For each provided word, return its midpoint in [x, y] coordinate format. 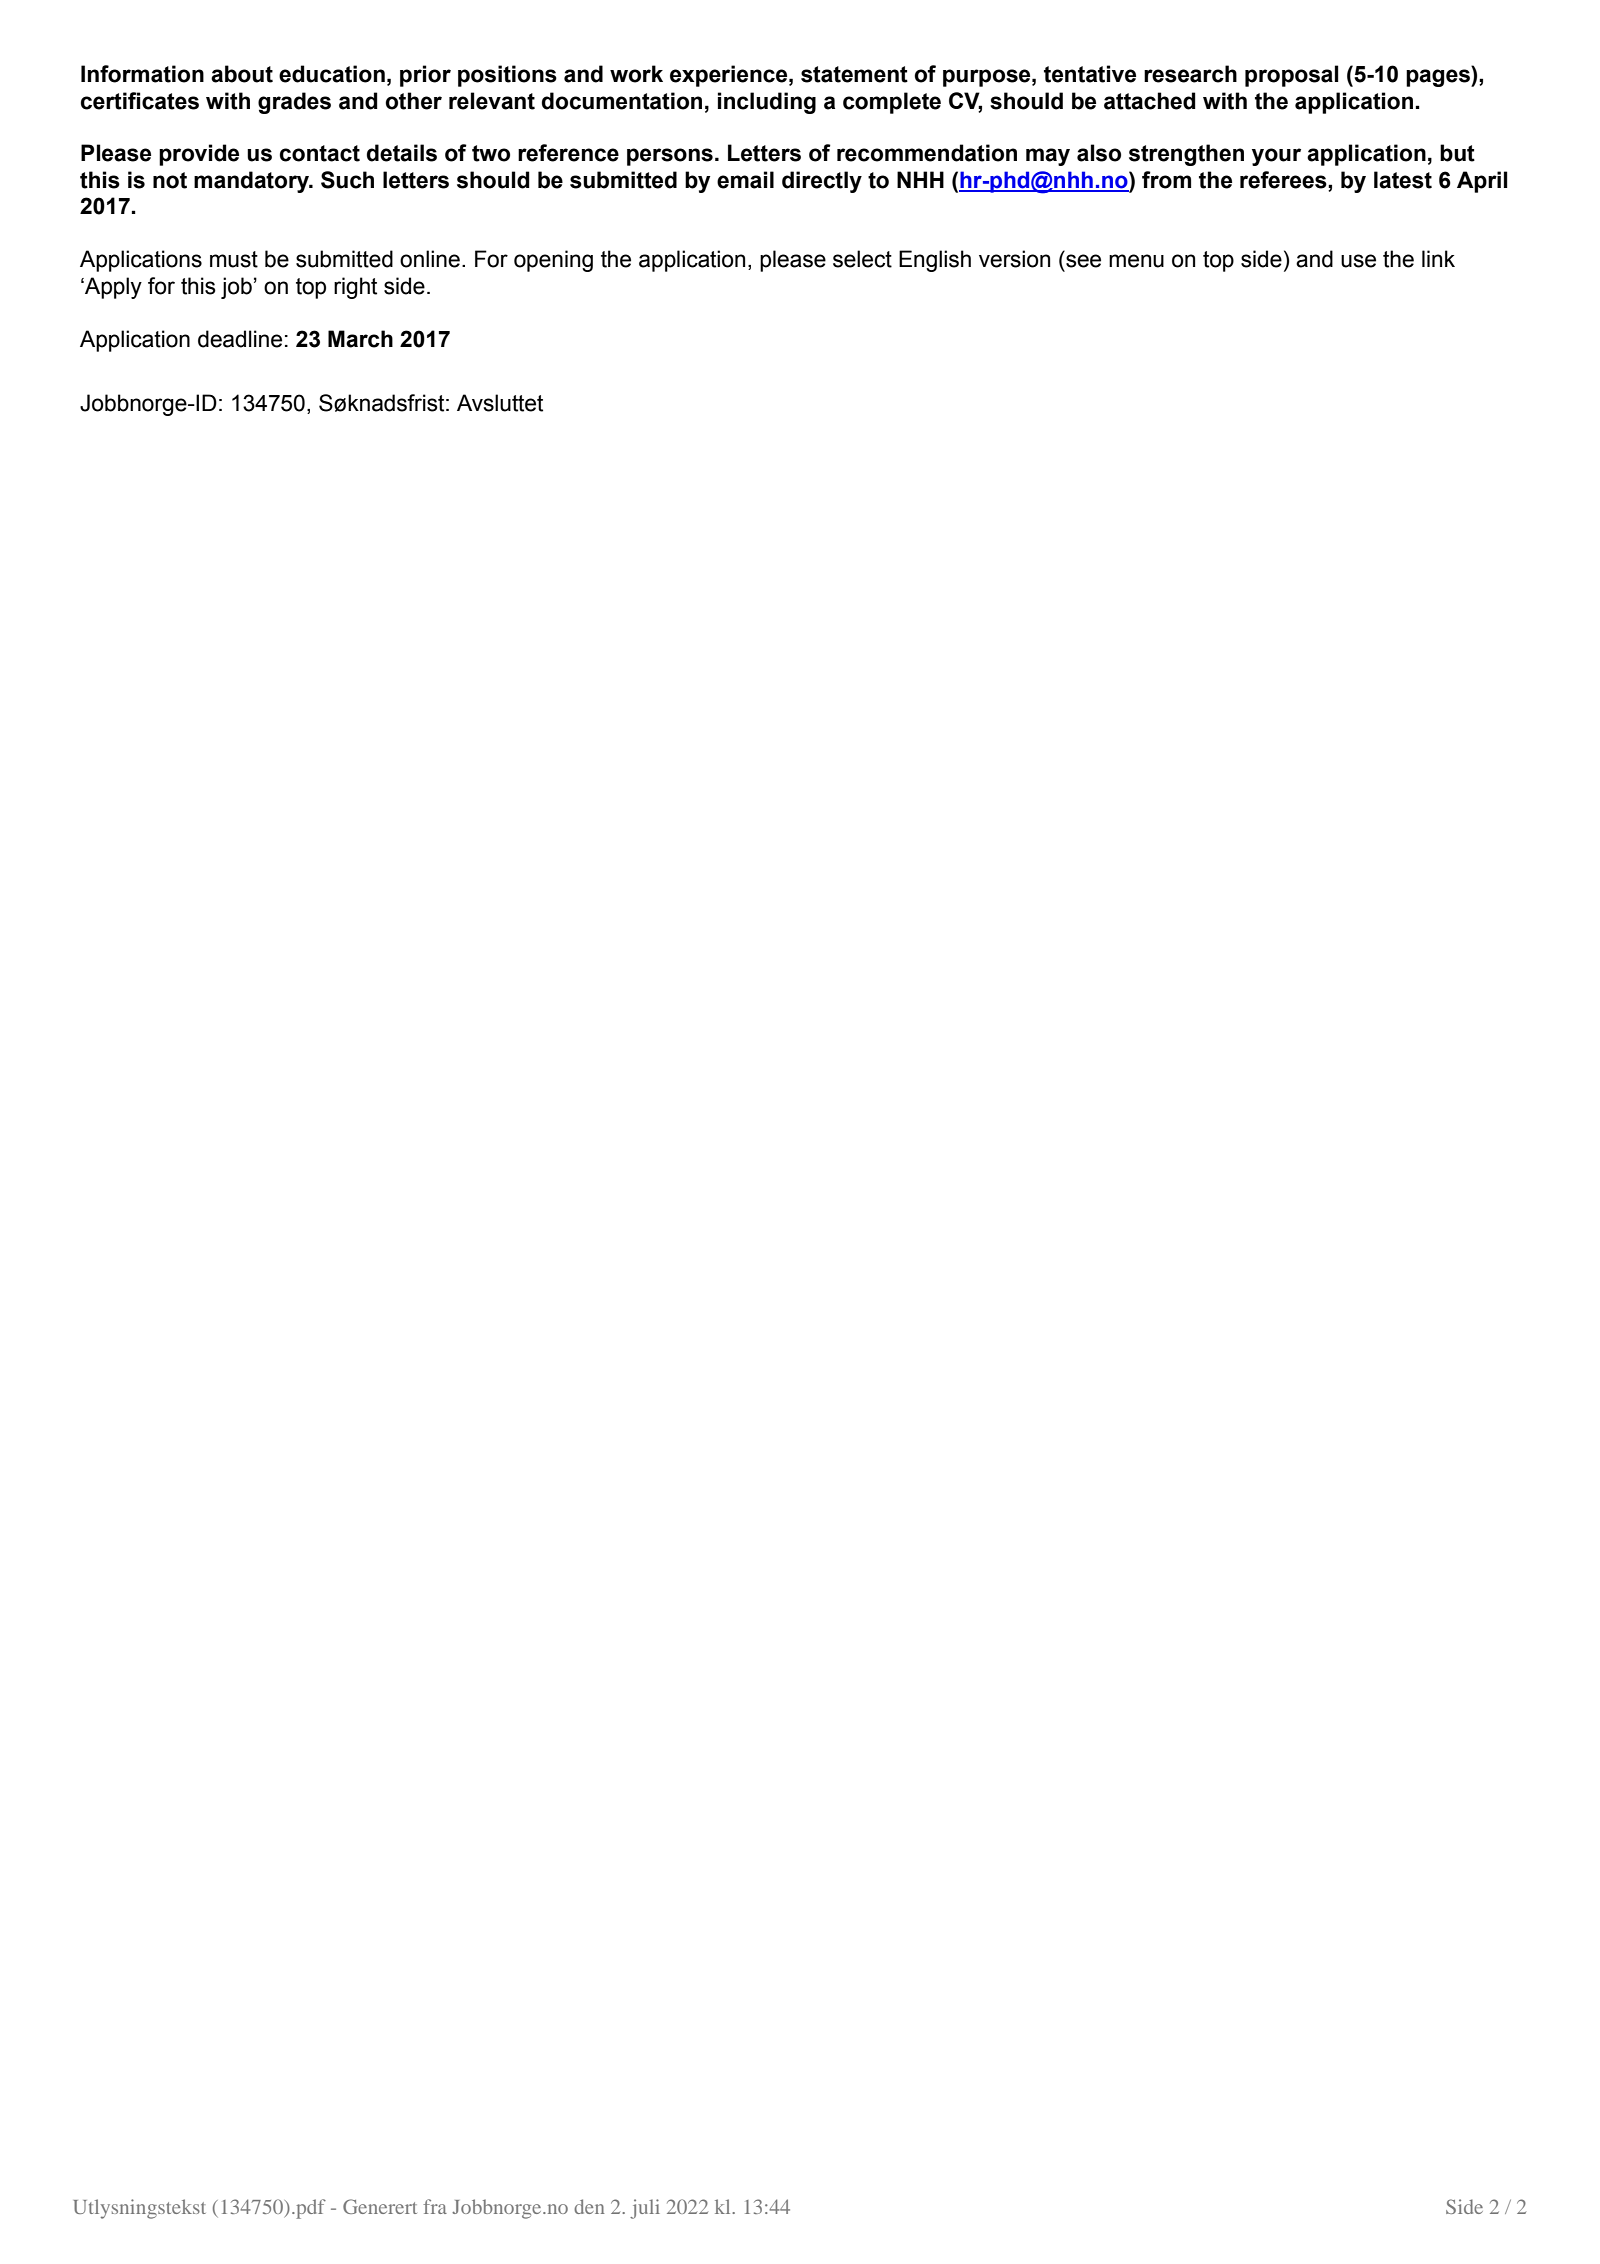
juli [645, 2209]
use [1358, 261]
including [767, 103]
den [589, 2206]
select [862, 259]
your [1276, 157]
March [360, 339]
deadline [240, 339]
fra [435, 2206]
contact [320, 153]
